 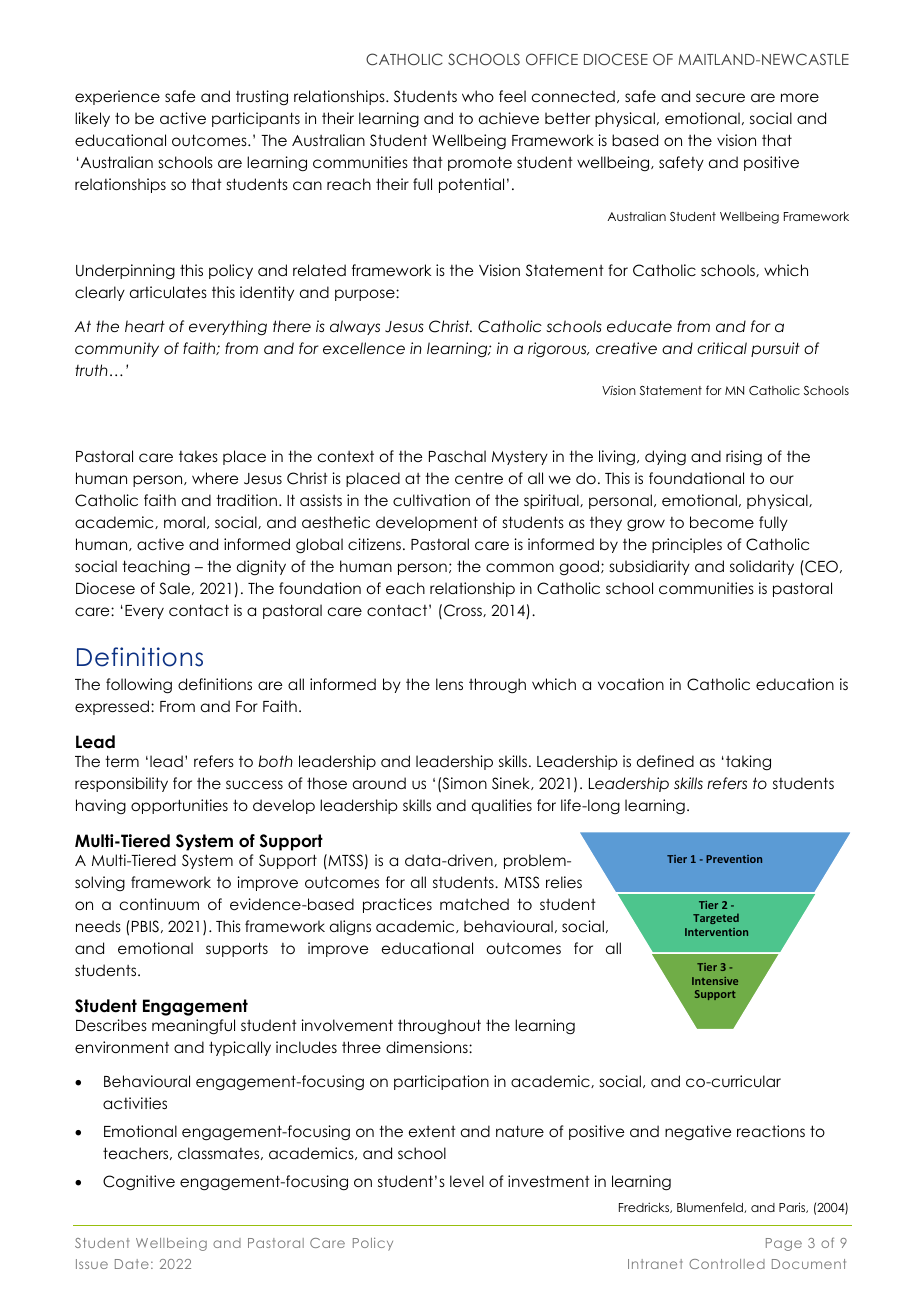 I want to click on following, so click(x=139, y=686).
